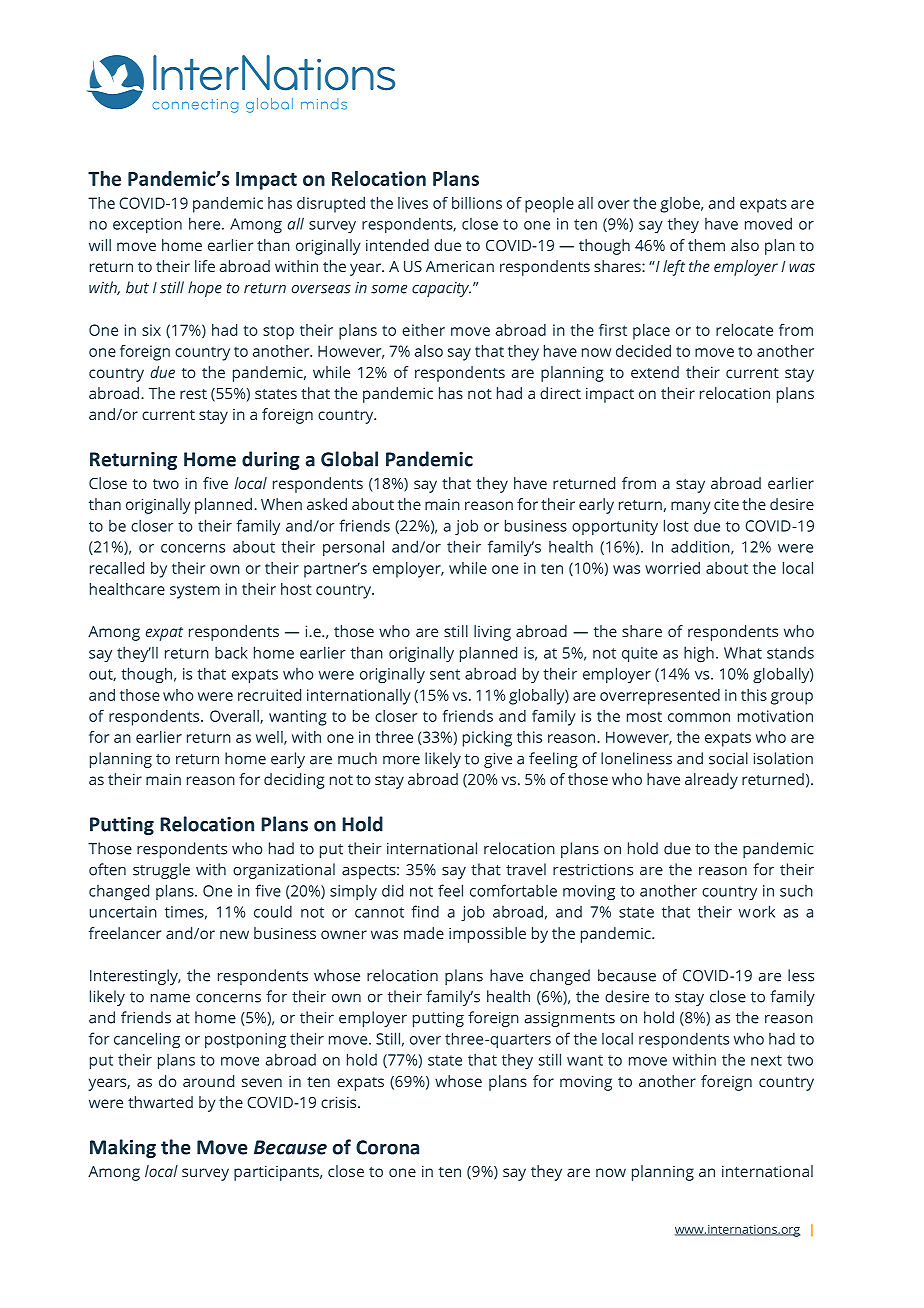 This image has width=924, height=1308. Describe the element at coordinates (766, 1060) in the image. I see `next` at that location.
